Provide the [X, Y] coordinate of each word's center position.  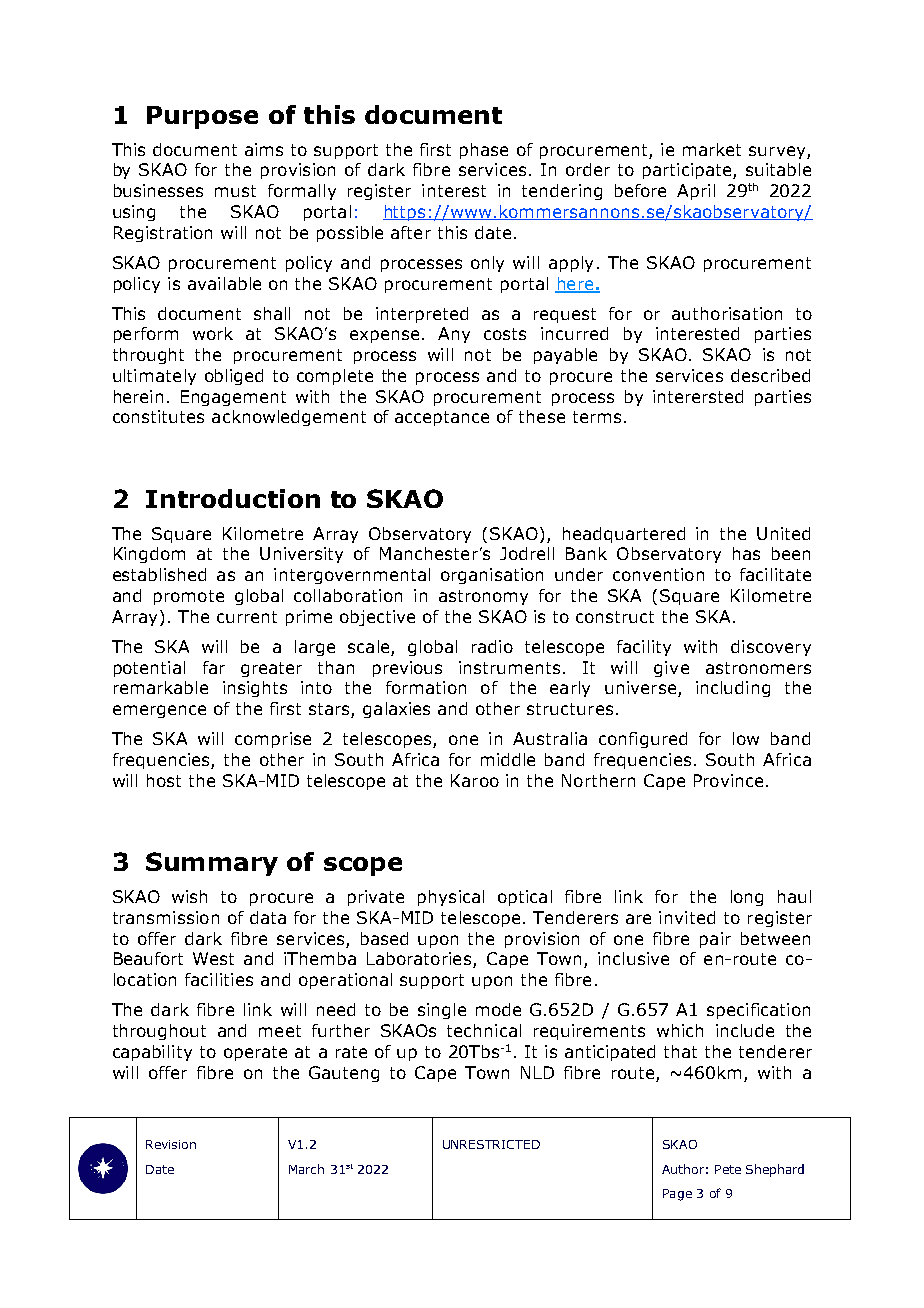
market [712, 149]
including [733, 689]
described [770, 375]
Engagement [233, 398]
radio [492, 646]
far [214, 667]
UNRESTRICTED [491, 1144]
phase [484, 151]
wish [189, 896]
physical [451, 898]
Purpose [202, 117]
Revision [171, 1144]
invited [687, 917]
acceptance [442, 418]
